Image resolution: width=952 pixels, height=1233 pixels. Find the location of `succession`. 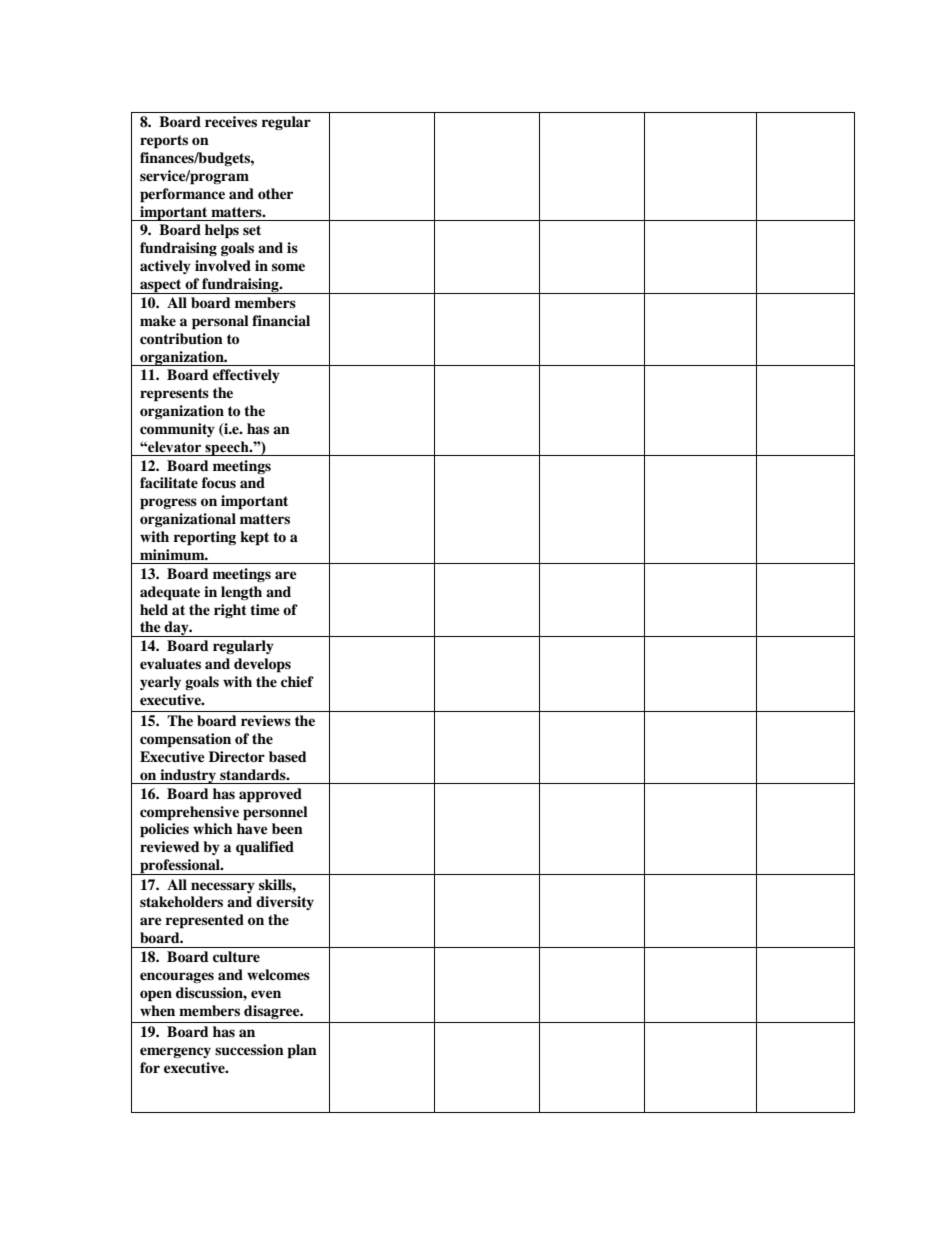

succession is located at coordinates (249, 1050).
